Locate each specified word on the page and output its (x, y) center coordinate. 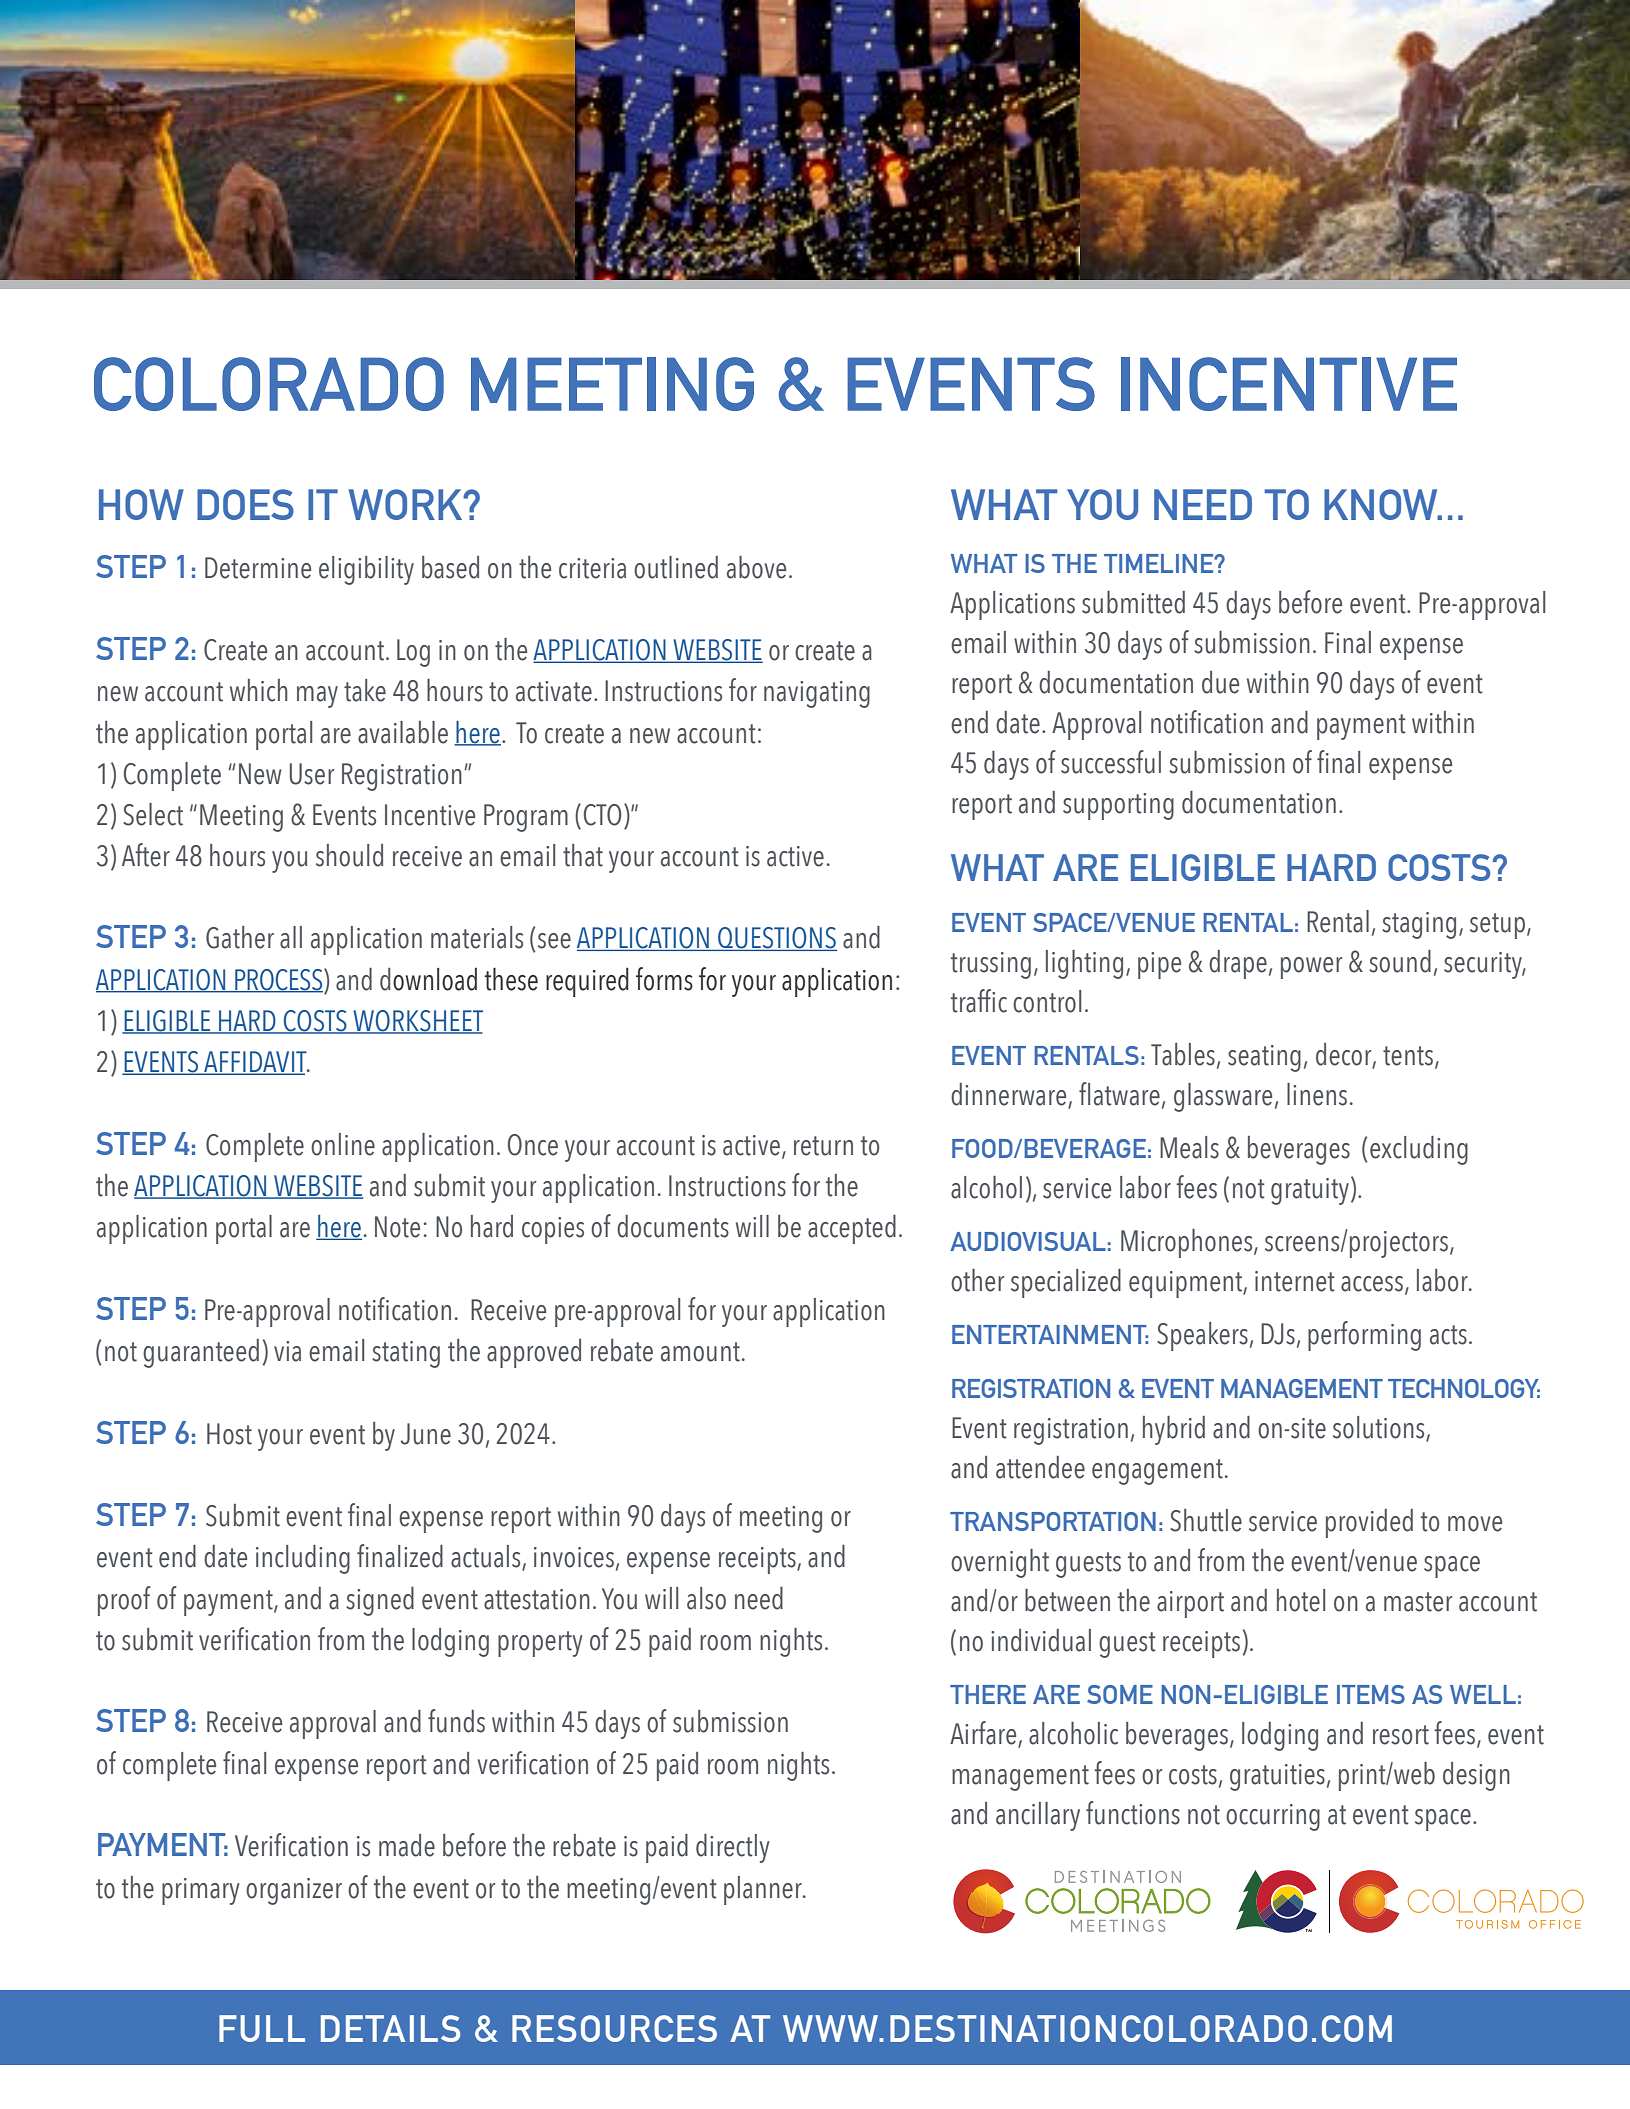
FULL (262, 2028)
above (756, 567)
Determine (258, 568)
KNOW (1382, 504)
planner (764, 1890)
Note (397, 1227)
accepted (852, 1229)
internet (1295, 1281)
